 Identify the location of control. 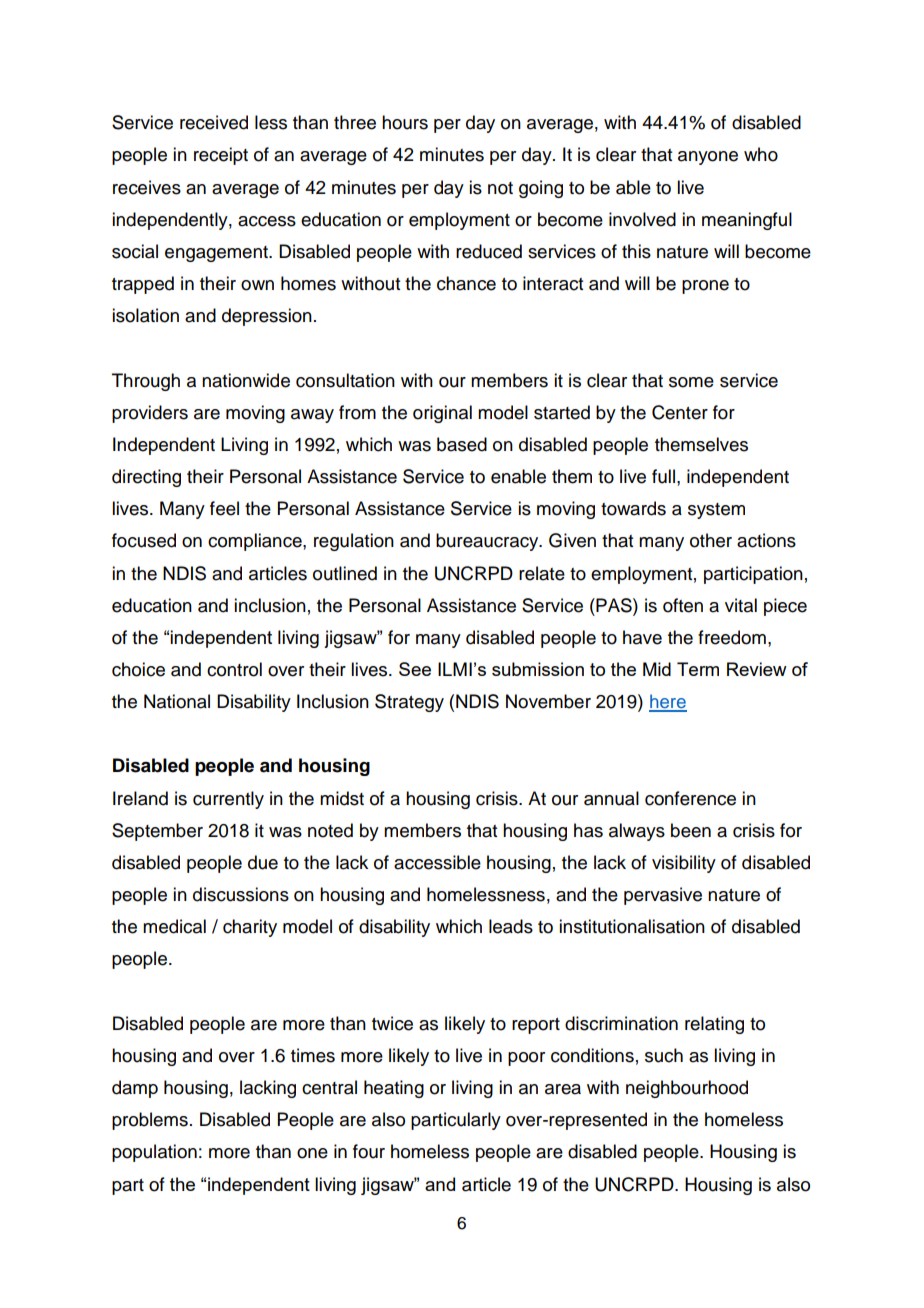
(234, 669).
